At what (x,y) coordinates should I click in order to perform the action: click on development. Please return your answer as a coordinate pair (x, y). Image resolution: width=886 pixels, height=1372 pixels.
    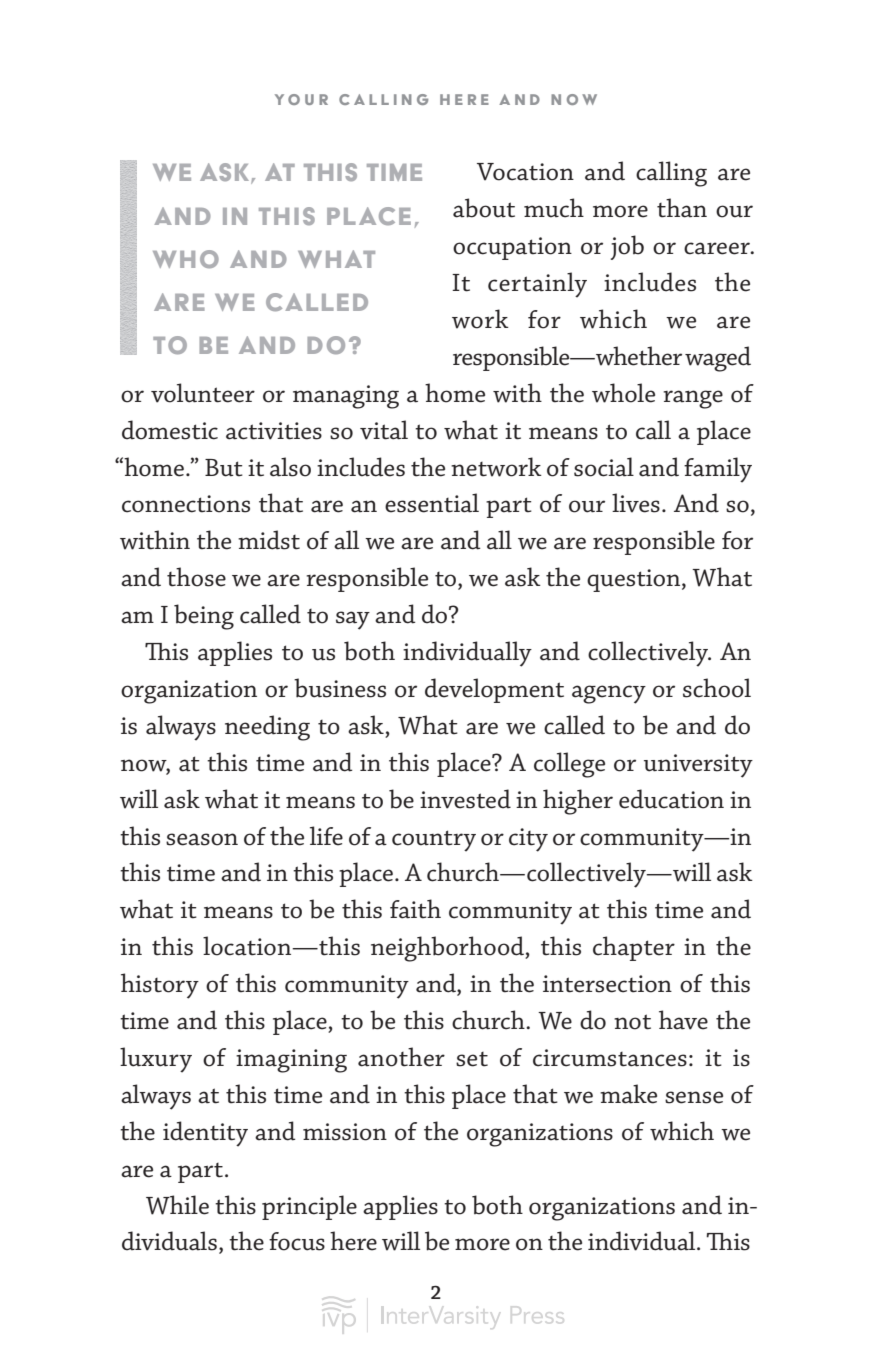
    Looking at the image, I should click on (494, 690).
